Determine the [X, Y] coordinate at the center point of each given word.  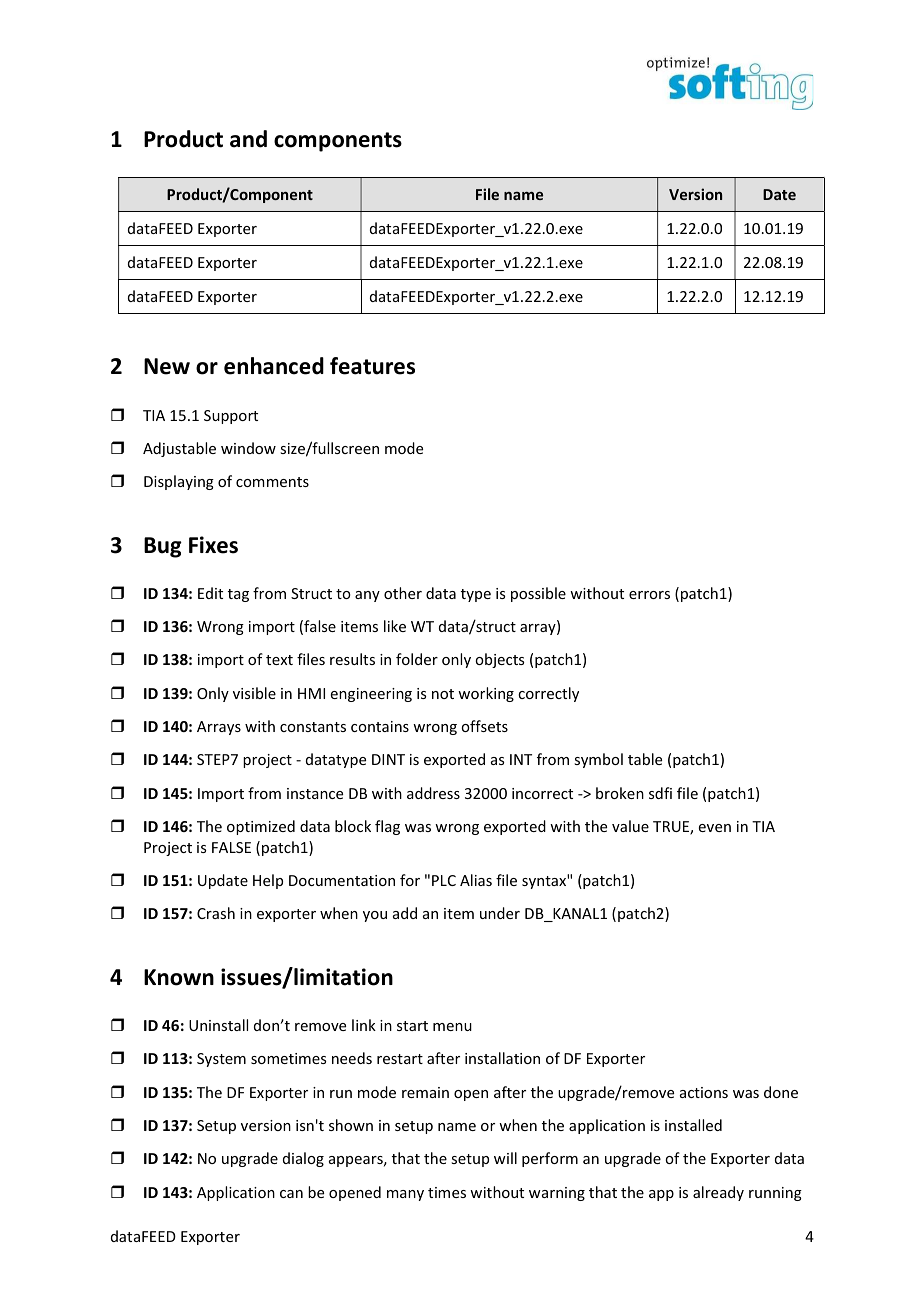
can [291, 1194]
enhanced [274, 366]
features [372, 366]
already [718, 1193]
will [505, 1158]
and [248, 139]
